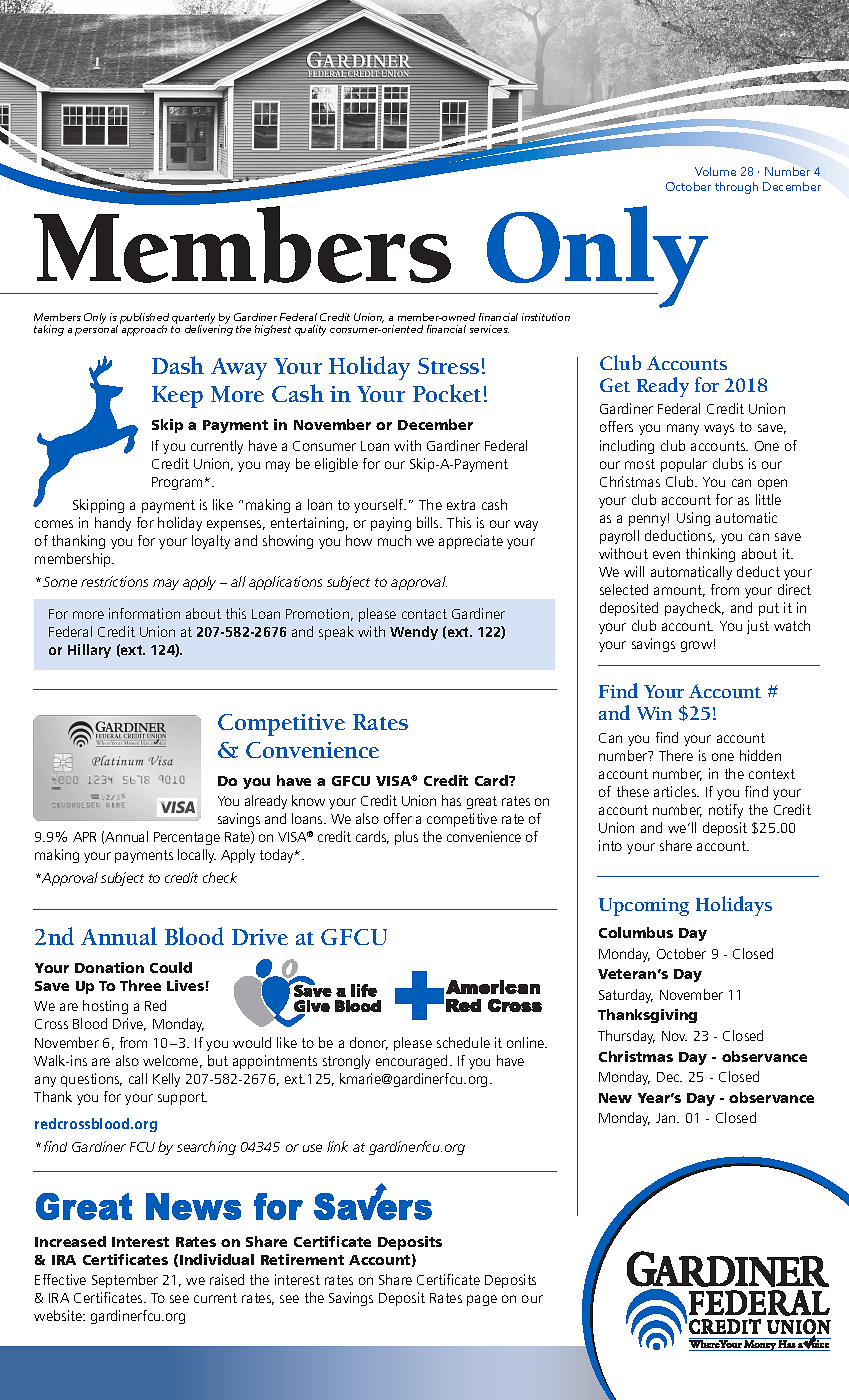 Image resolution: width=849 pixels, height=1400 pixels. I want to click on restrictions, so click(114, 581).
